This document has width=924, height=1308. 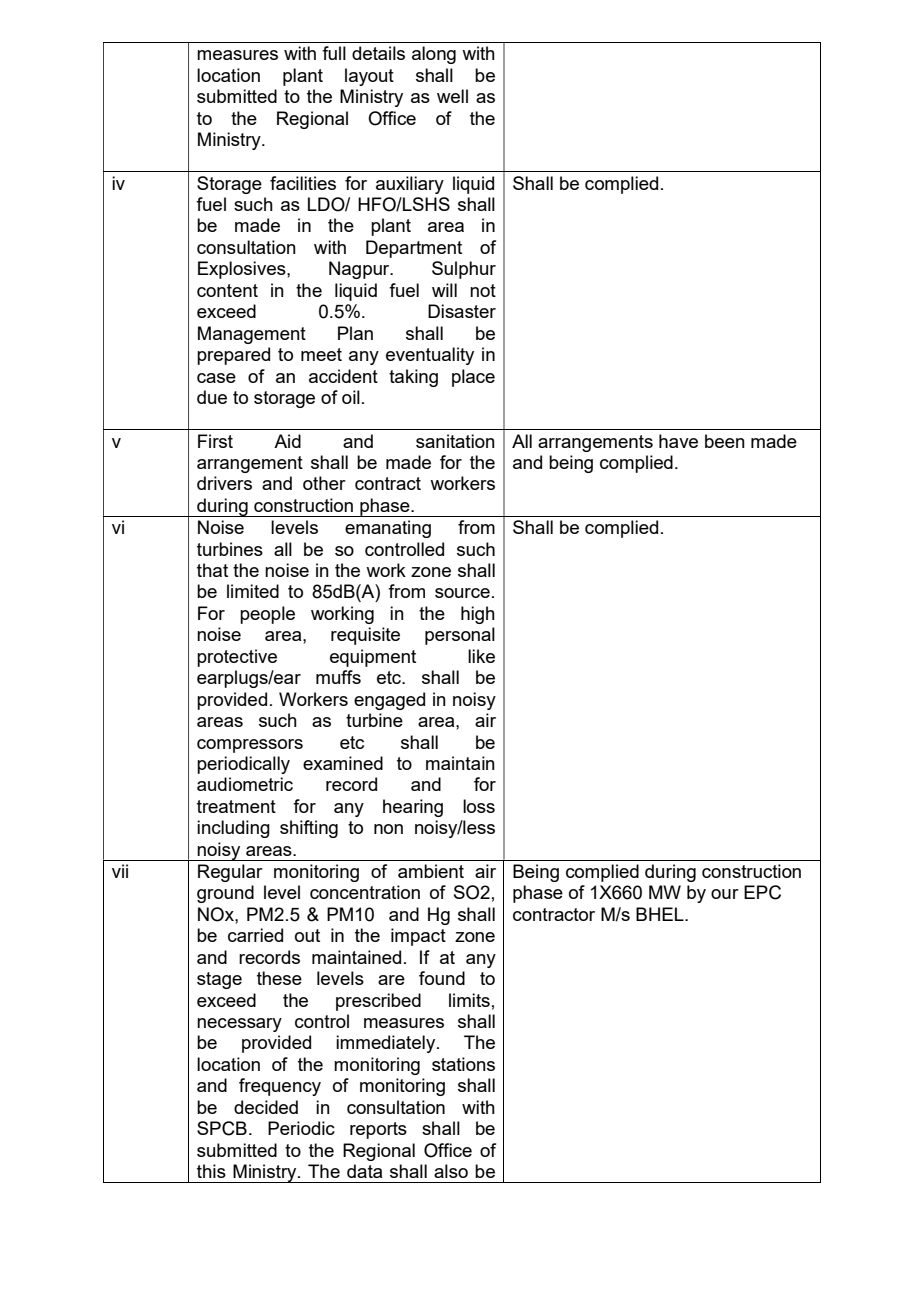 I want to click on also, so click(x=451, y=1171).
